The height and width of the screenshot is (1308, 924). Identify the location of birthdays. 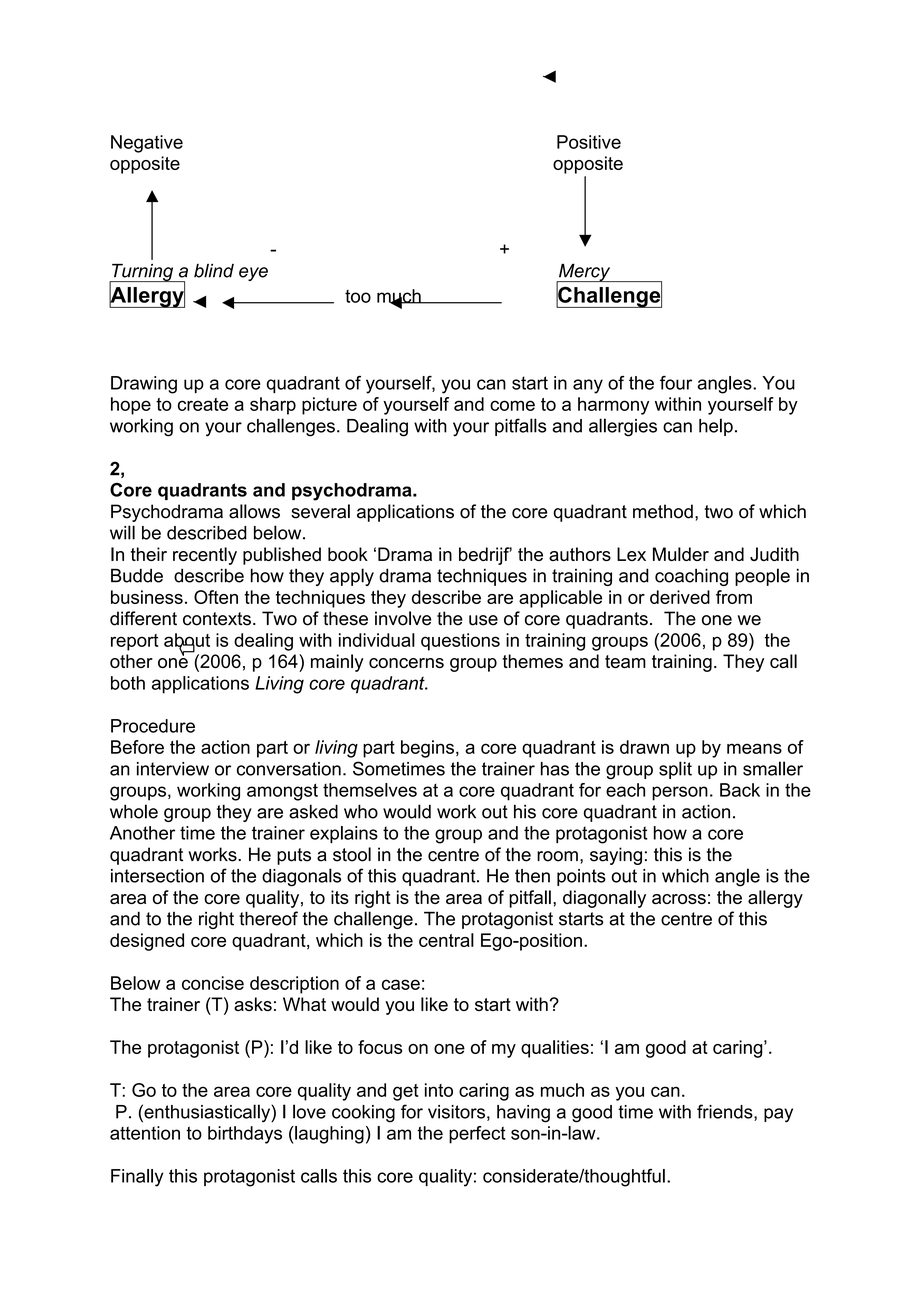
(245, 1135).
